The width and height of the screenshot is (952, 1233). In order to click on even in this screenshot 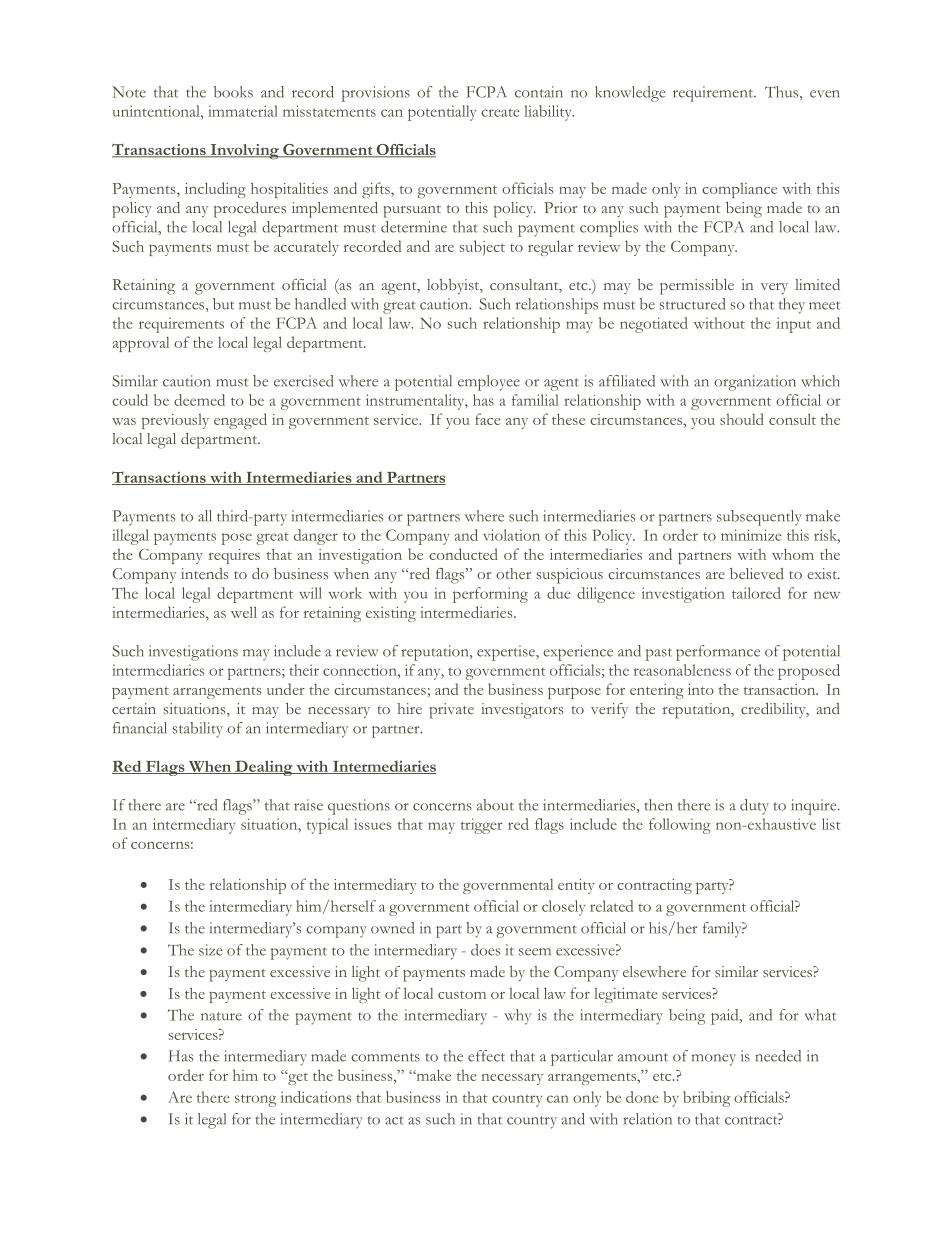, I will do `click(824, 94)`.
